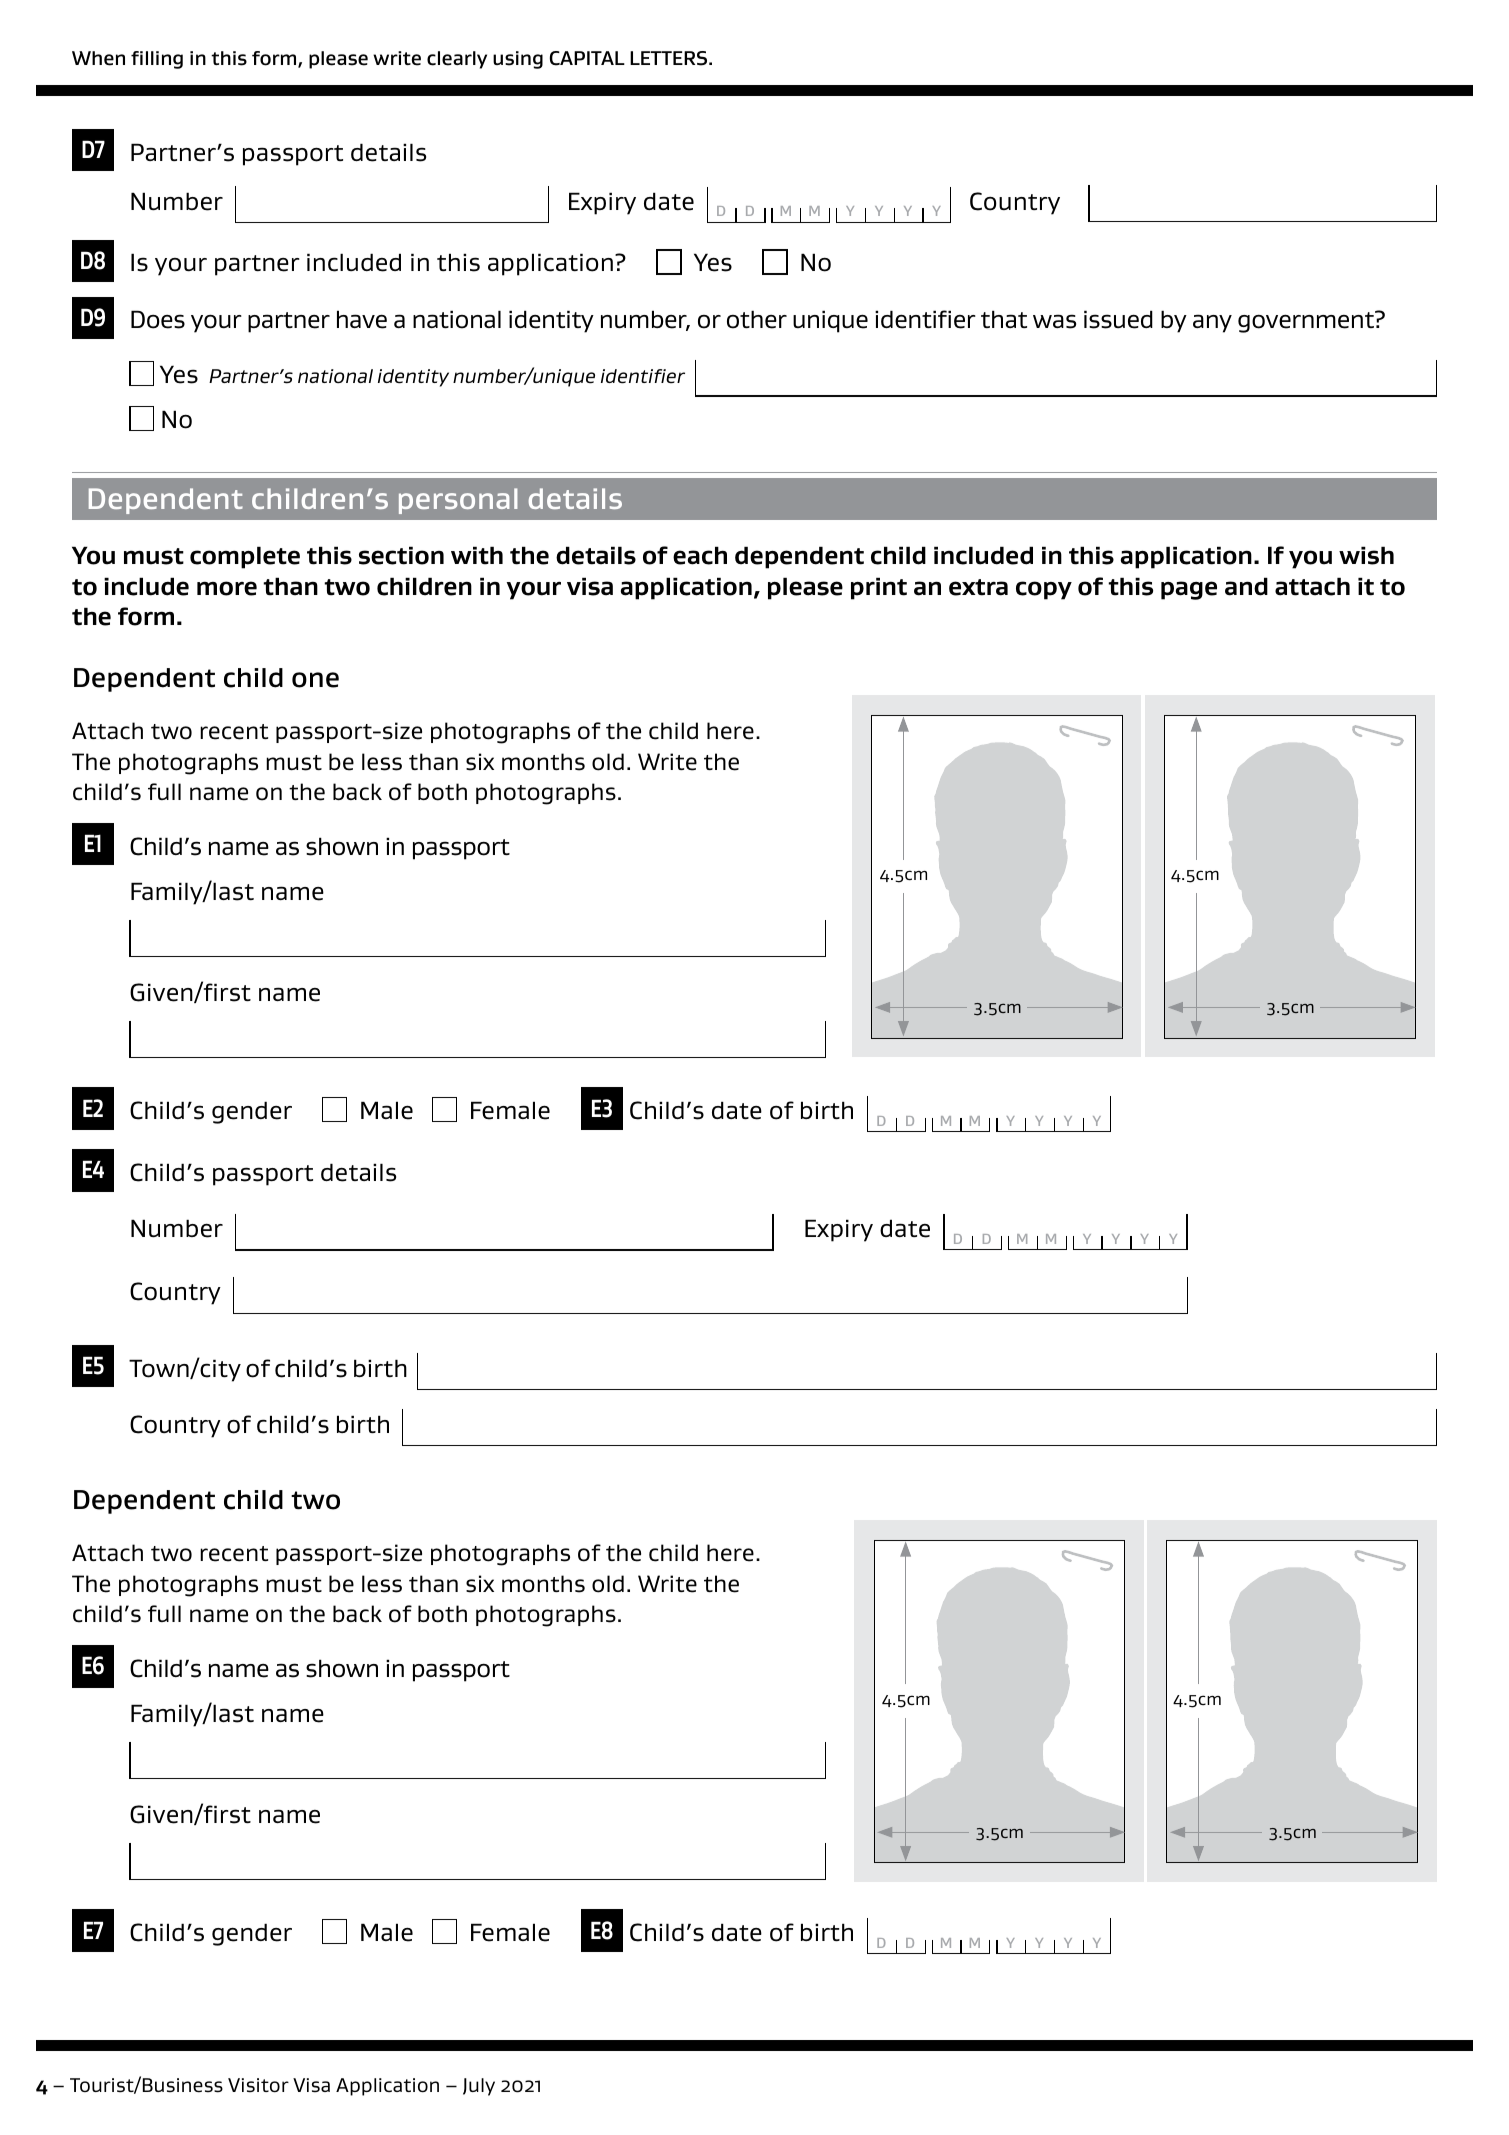  What do you see at coordinates (479, 2087) in the page?
I see `July` at bounding box center [479, 2087].
